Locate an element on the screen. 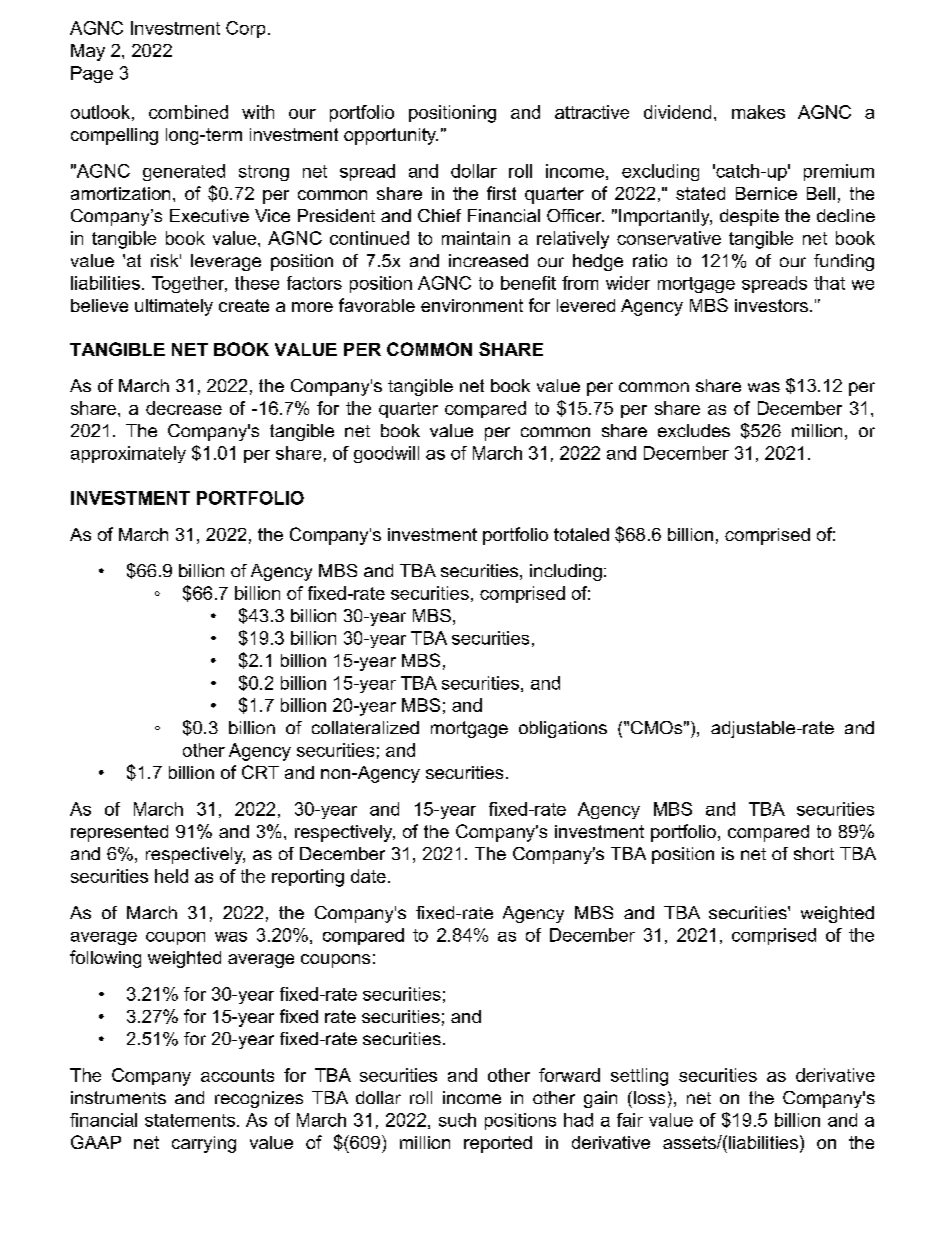  held is located at coordinates (171, 876).
